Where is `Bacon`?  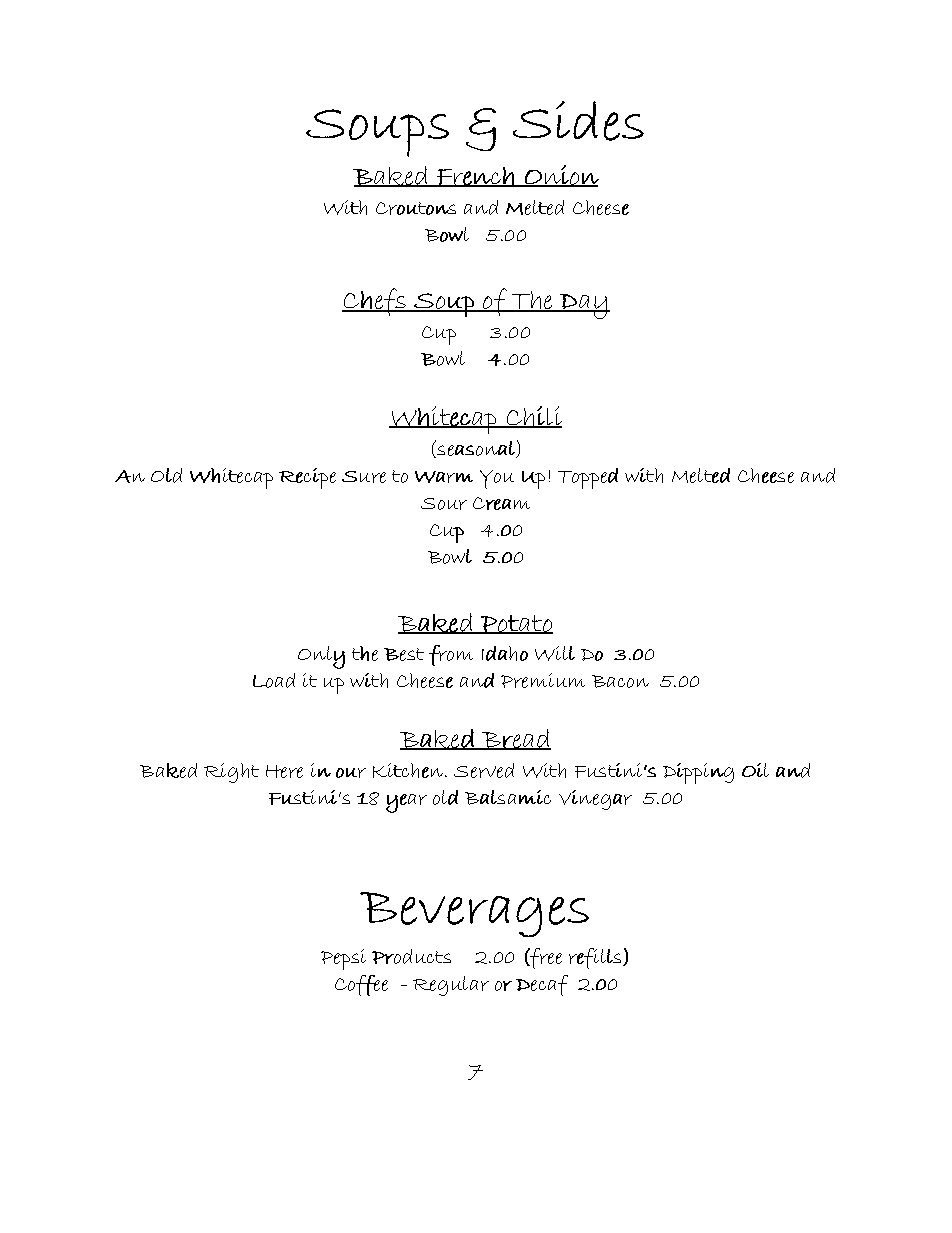
Bacon is located at coordinates (620, 681).
